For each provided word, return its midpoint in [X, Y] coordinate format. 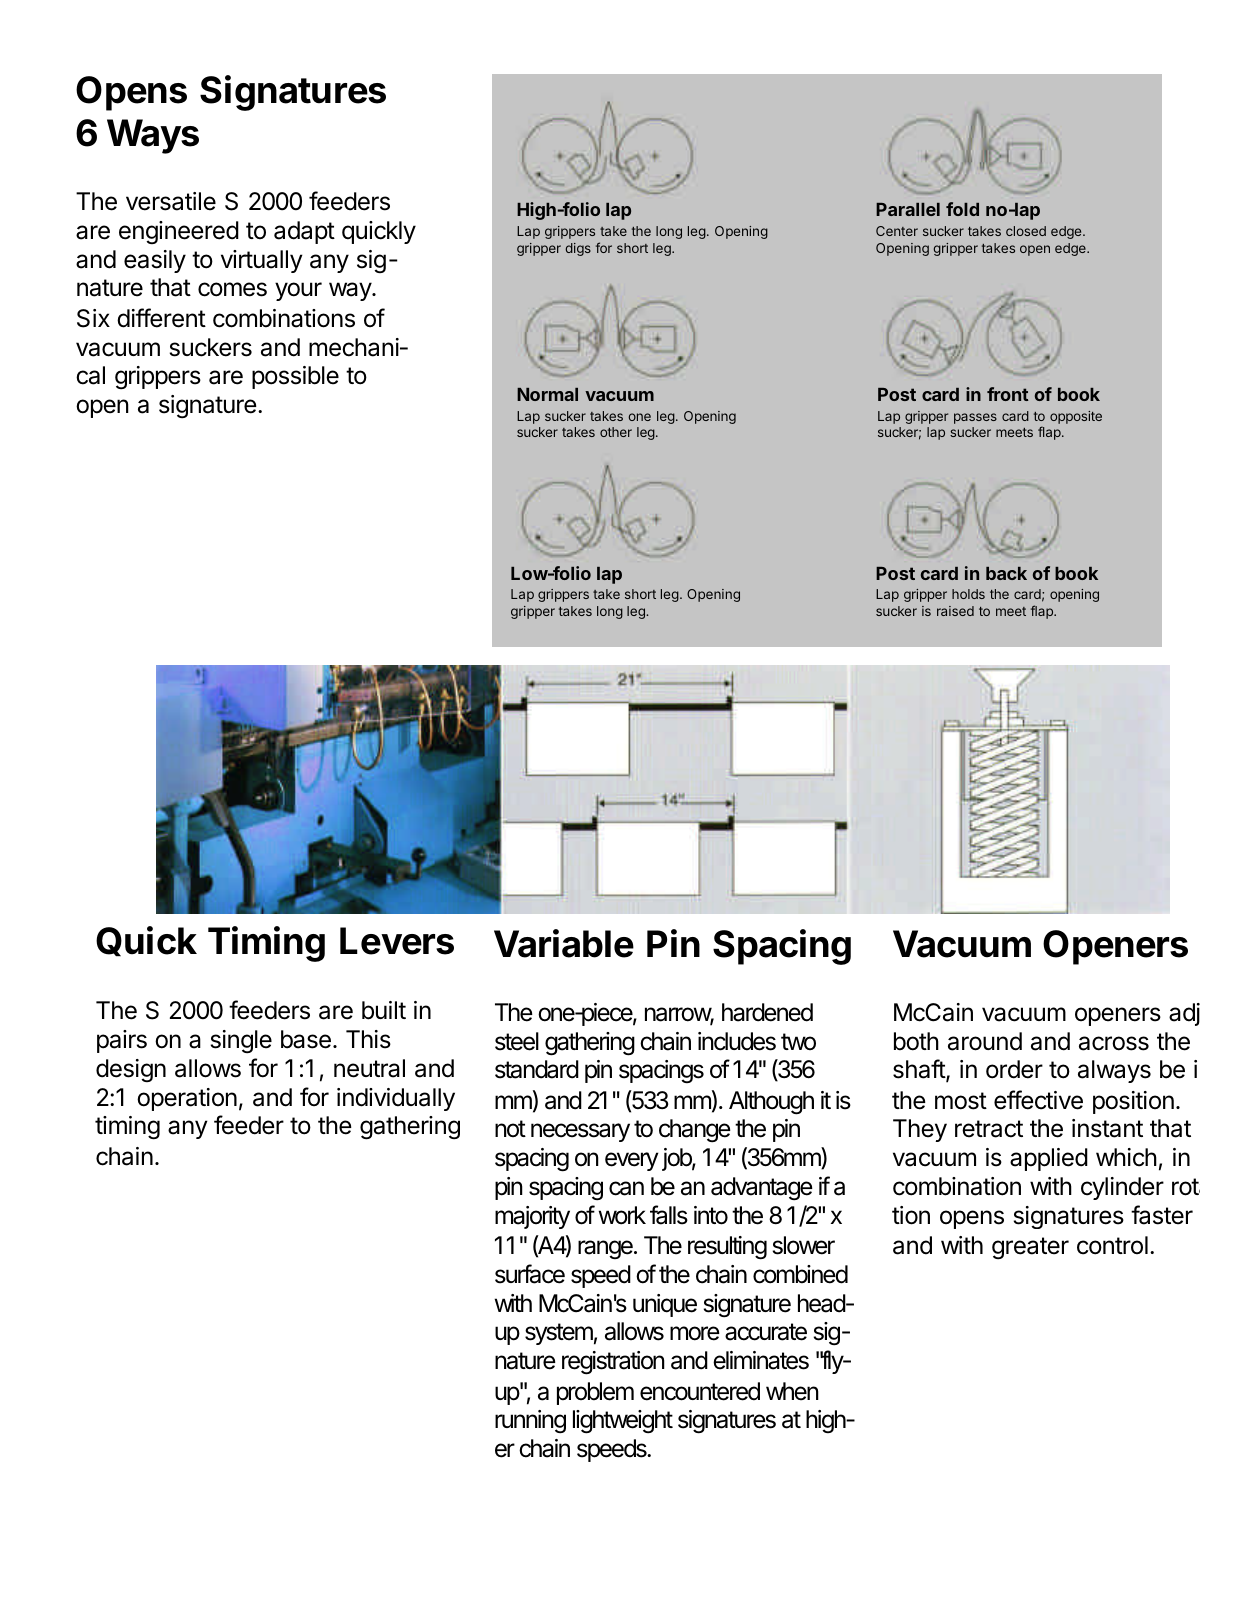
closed [1026, 231]
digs [578, 249]
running [530, 1422]
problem [595, 1393]
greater [1030, 1248]
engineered [179, 232]
